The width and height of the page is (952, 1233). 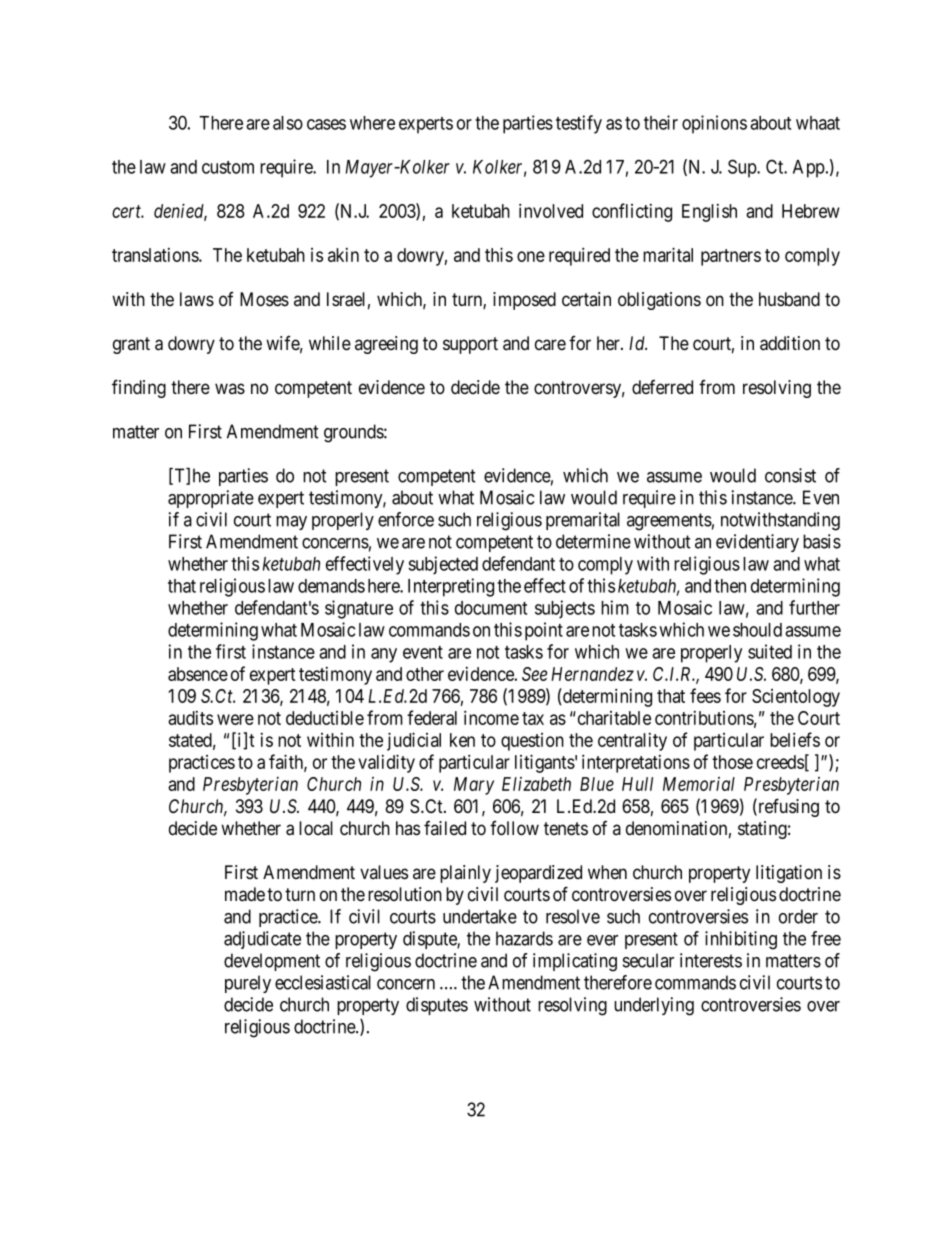 What do you see at coordinates (730, 586) in the page?
I see `then` at bounding box center [730, 586].
